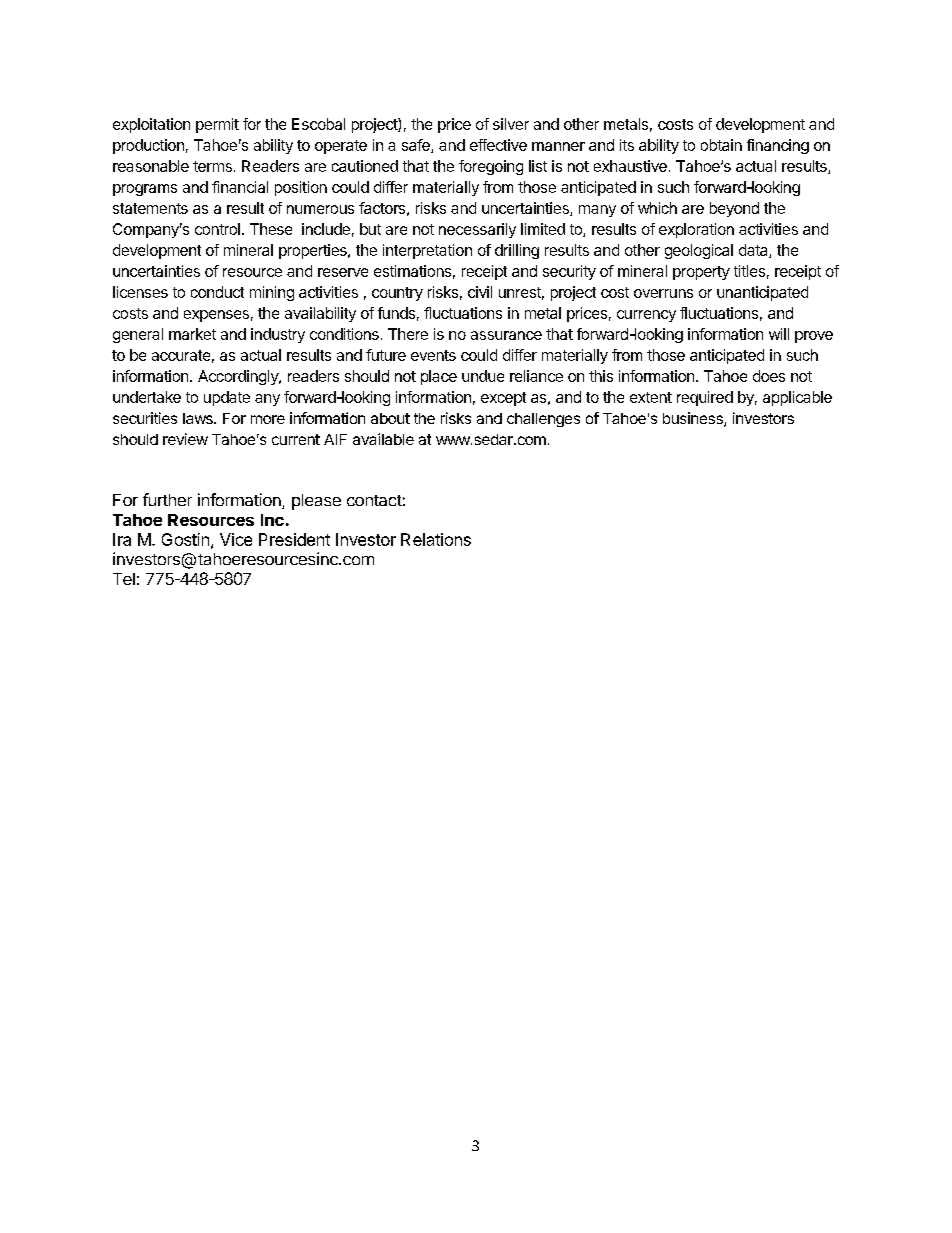 This document has height=1233, width=952. What do you see at coordinates (779, 334) in the document?
I see `will` at bounding box center [779, 334].
